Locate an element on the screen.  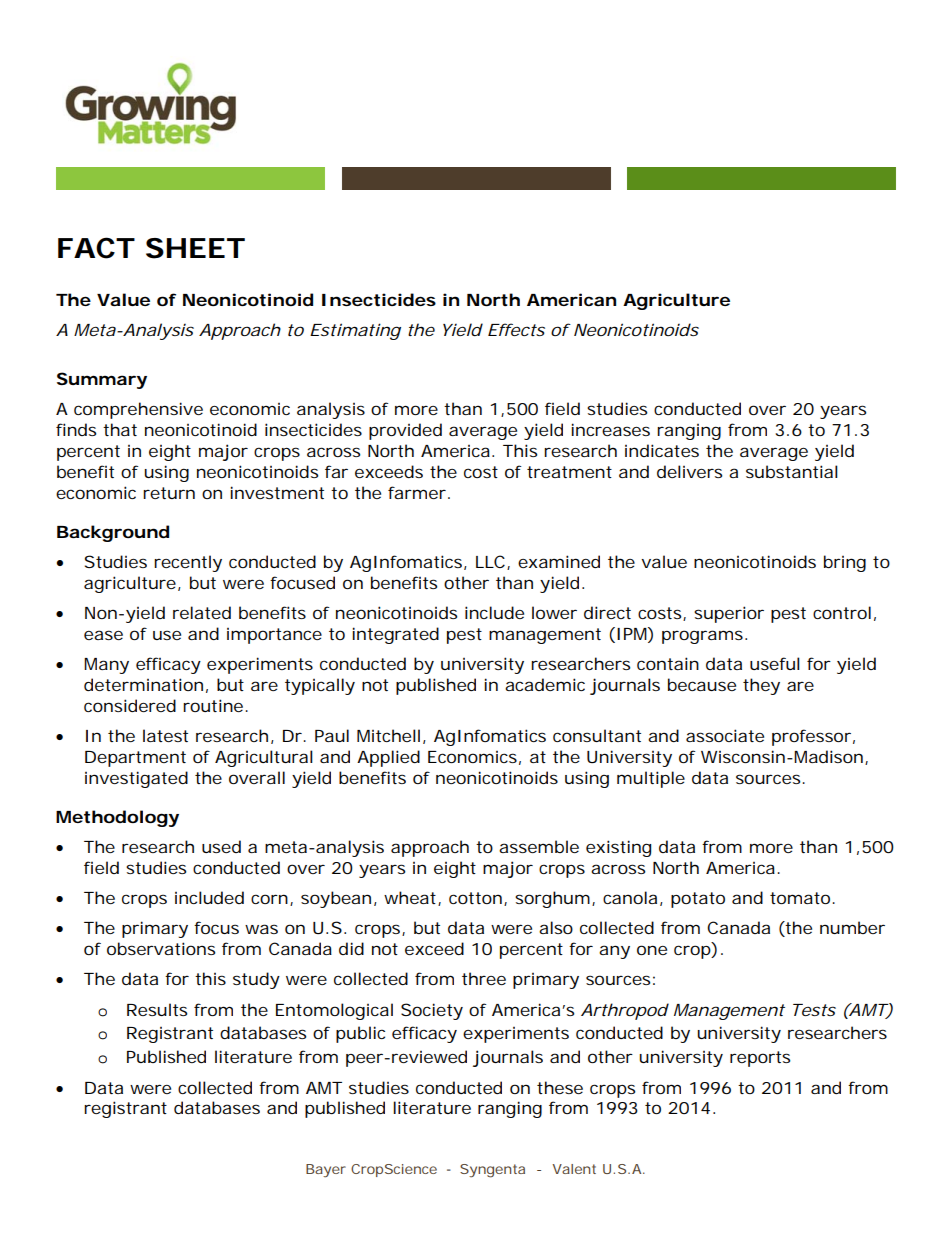
superior is located at coordinates (729, 614).
